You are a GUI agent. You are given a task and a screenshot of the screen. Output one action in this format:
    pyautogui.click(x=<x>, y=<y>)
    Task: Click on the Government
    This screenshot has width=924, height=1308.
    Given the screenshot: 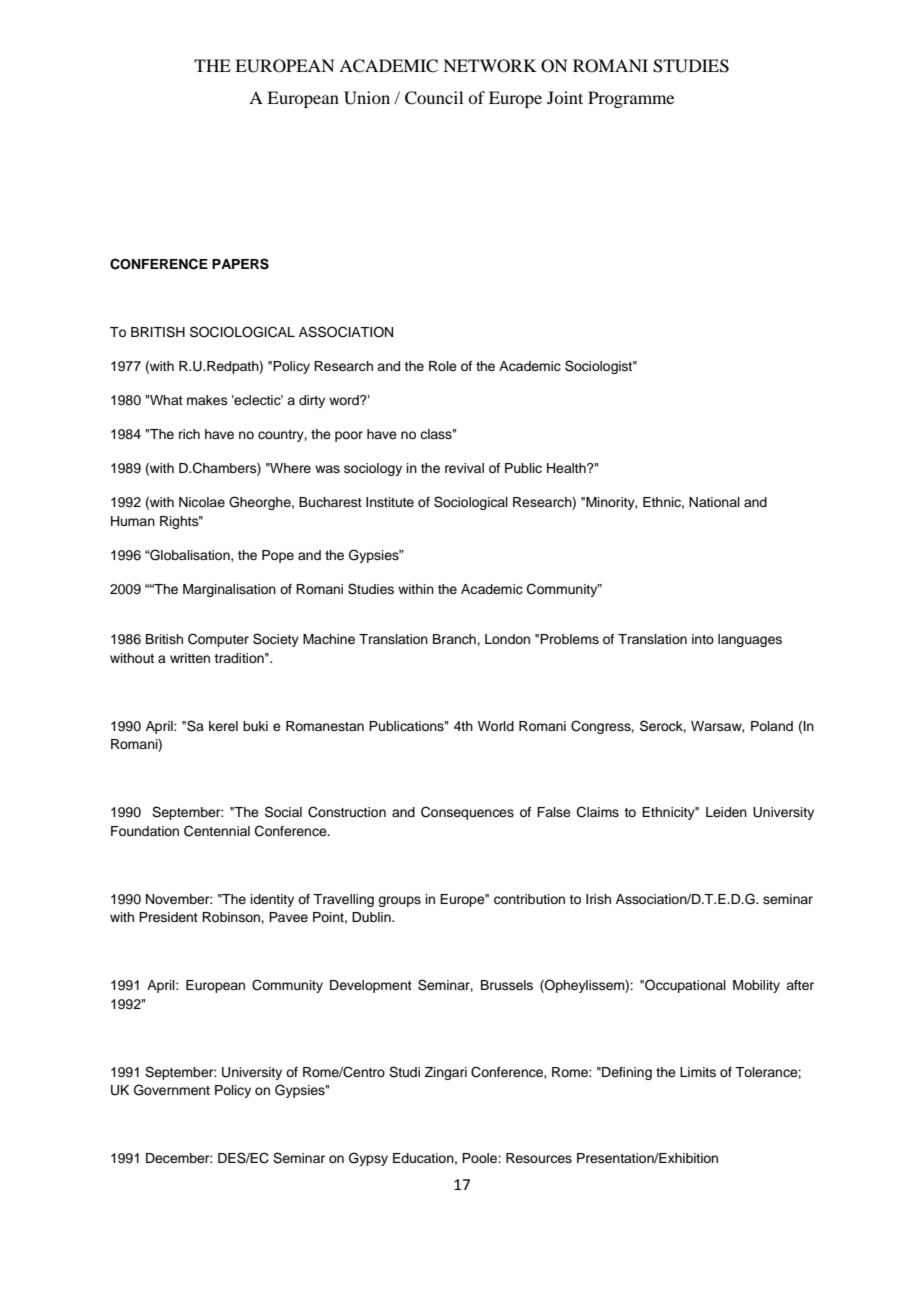 What is the action you would take?
    pyautogui.click(x=172, y=1090)
